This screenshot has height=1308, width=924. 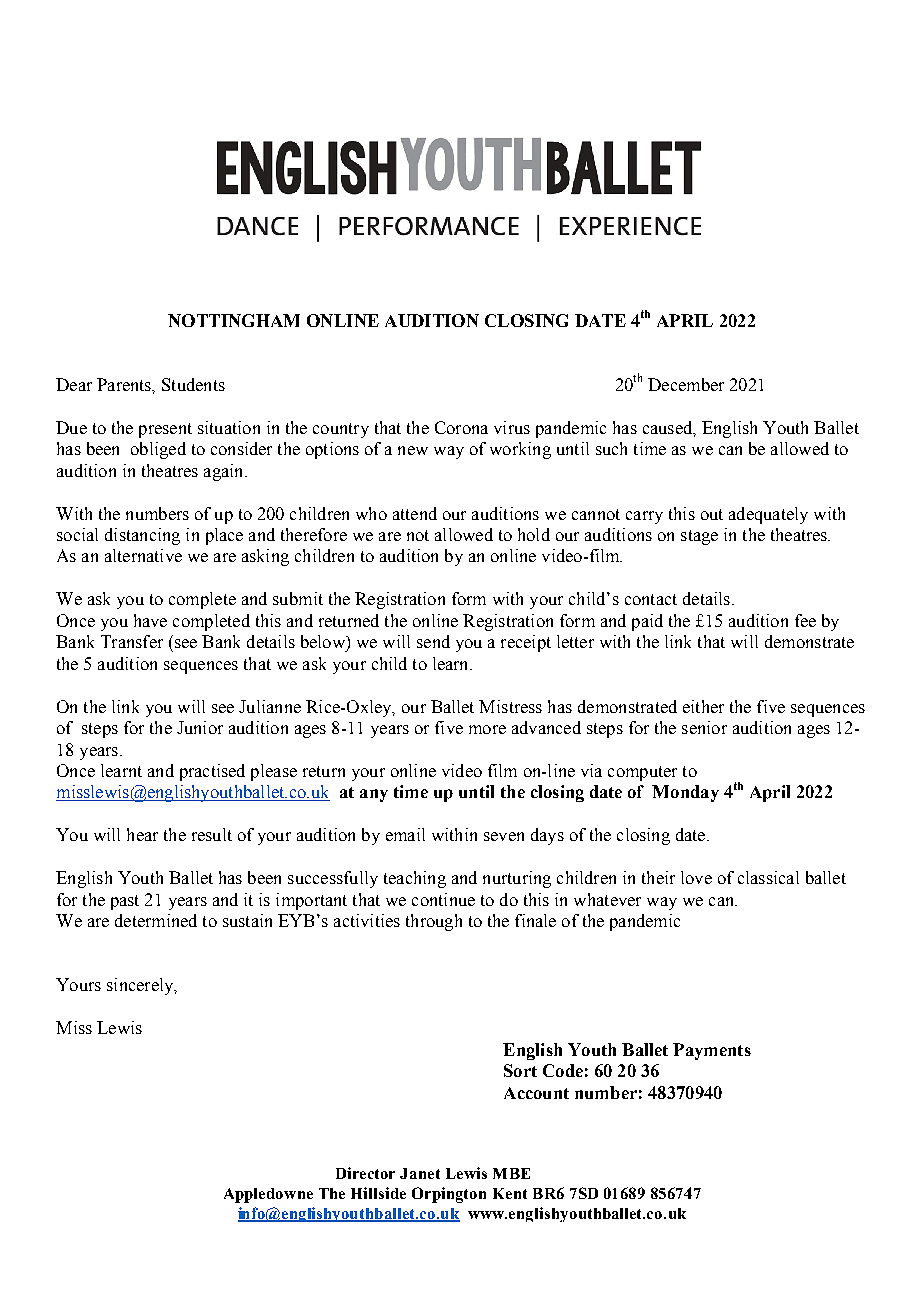 What do you see at coordinates (365, 1173) in the screenshot?
I see `Director` at bounding box center [365, 1173].
